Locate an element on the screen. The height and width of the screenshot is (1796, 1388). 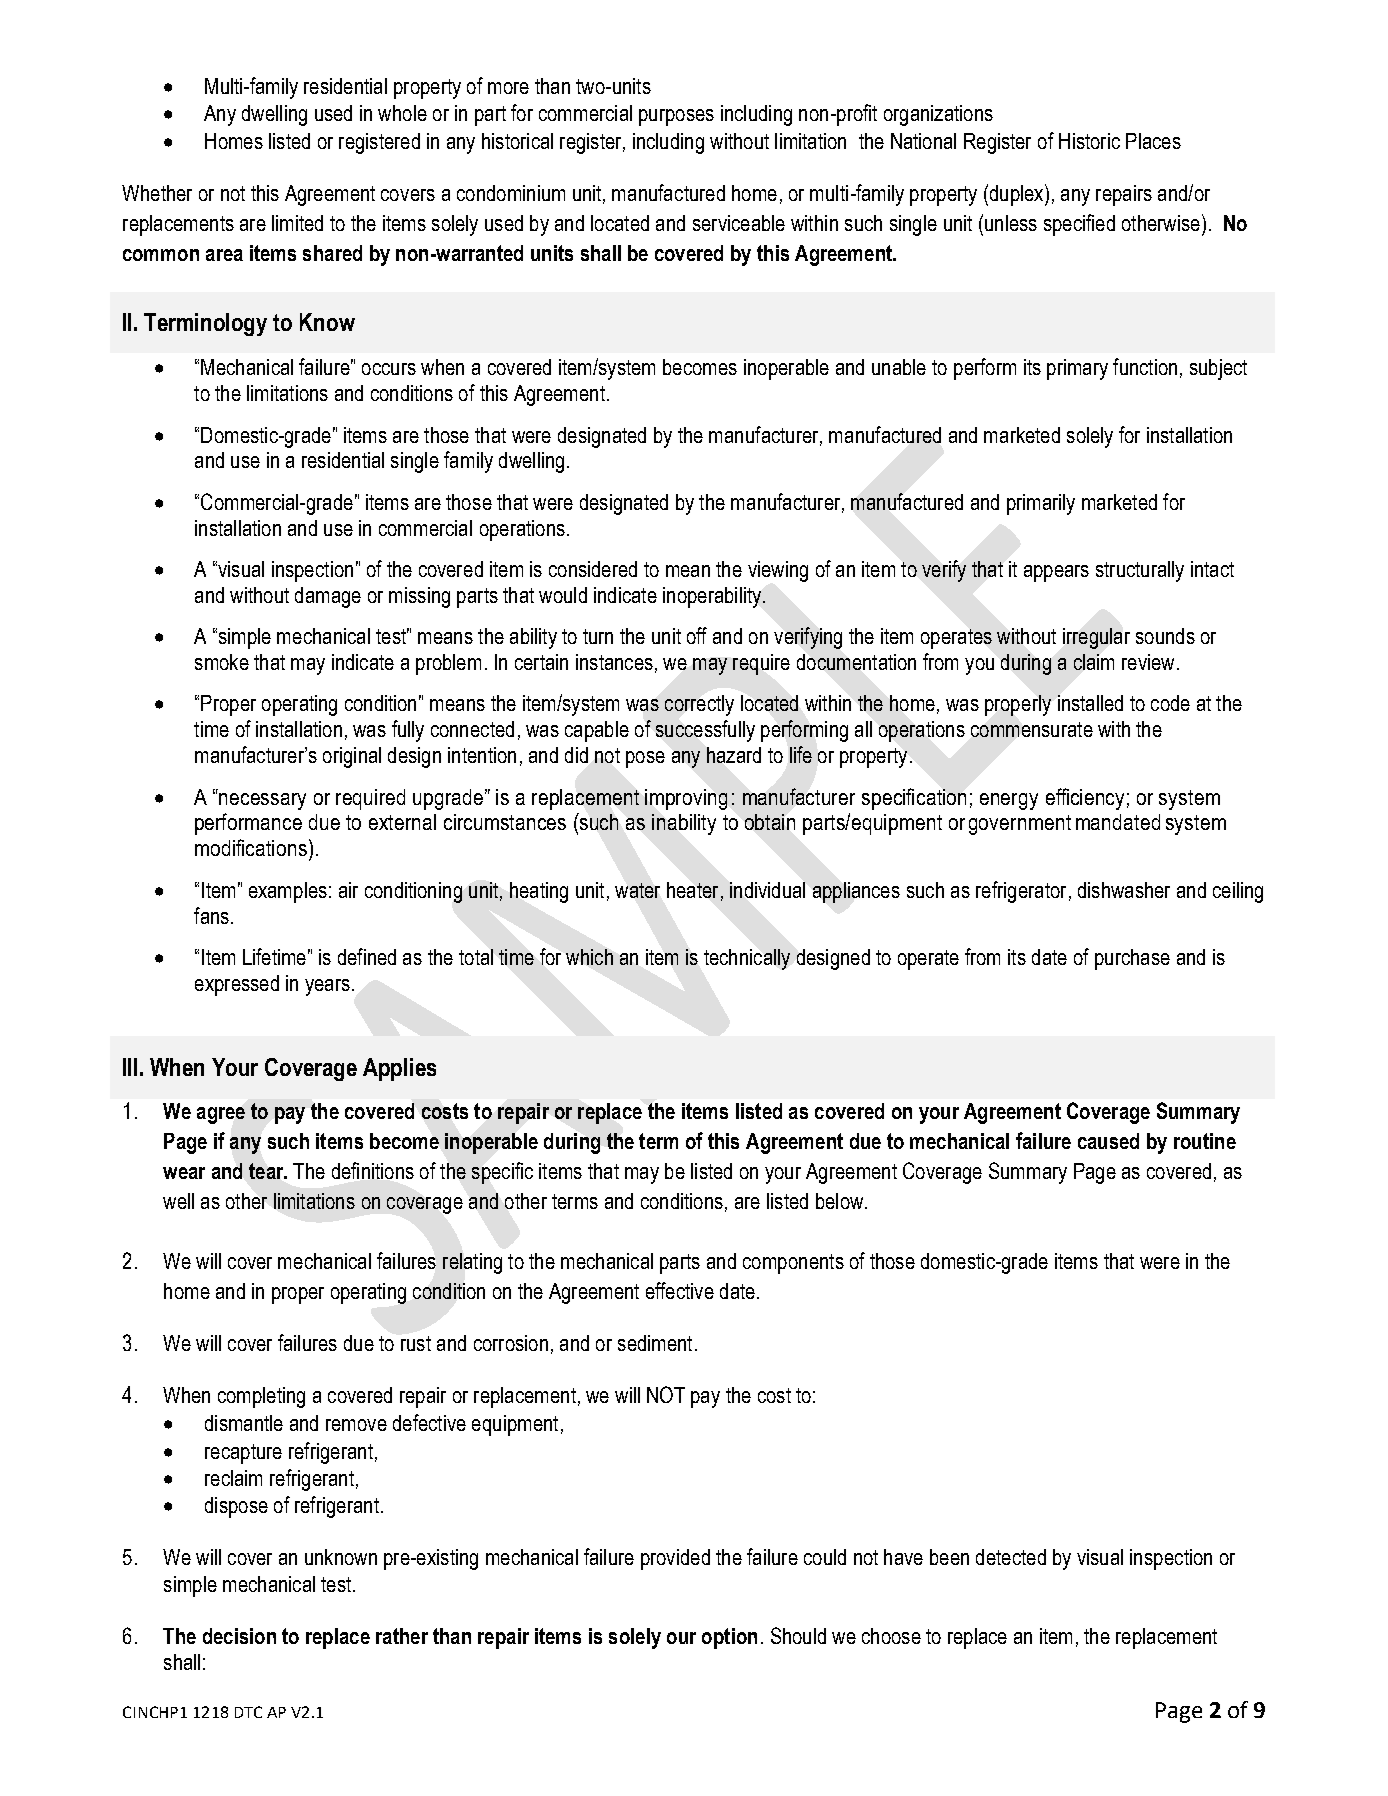
primarily is located at coordinates (1041, 504).
